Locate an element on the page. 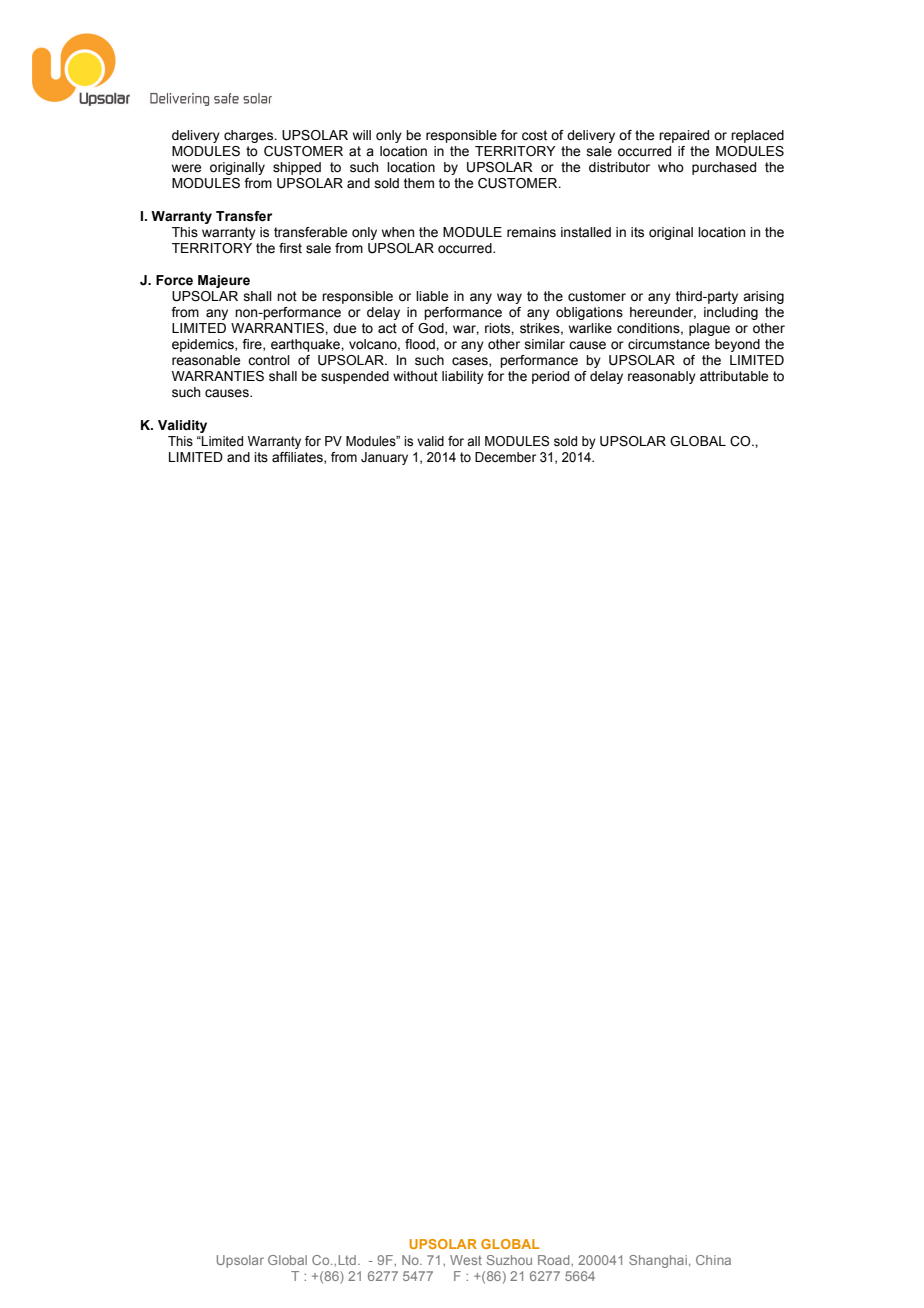  December is located at coordinates (505, 457).
